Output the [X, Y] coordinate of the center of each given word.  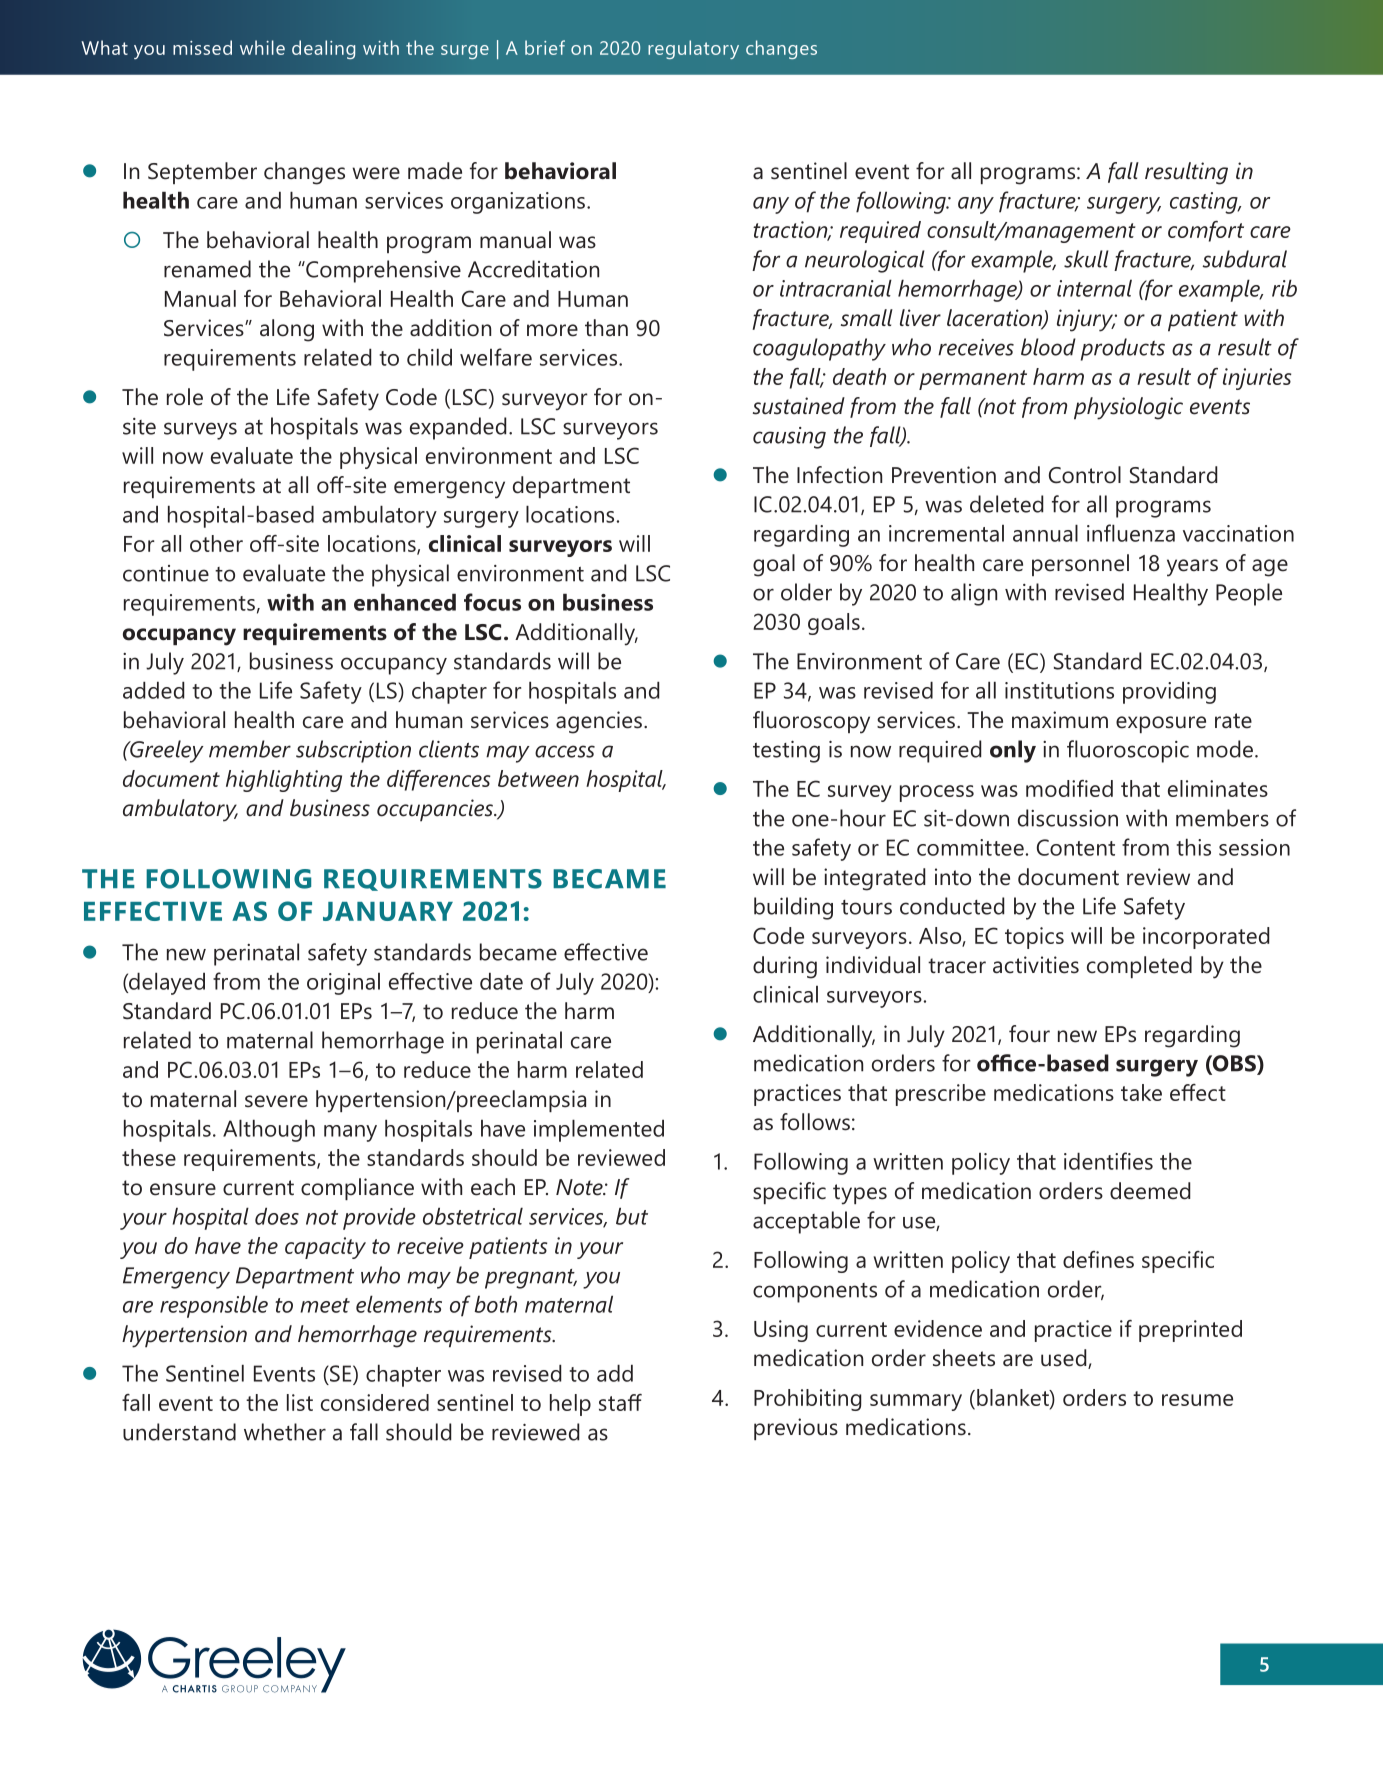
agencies [599, 722]
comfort [1206, 231]
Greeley [166, 751]
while [262, 47]
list [300, 1402]
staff [620, 1402]
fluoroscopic [1128, 751]
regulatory [693, 49]
